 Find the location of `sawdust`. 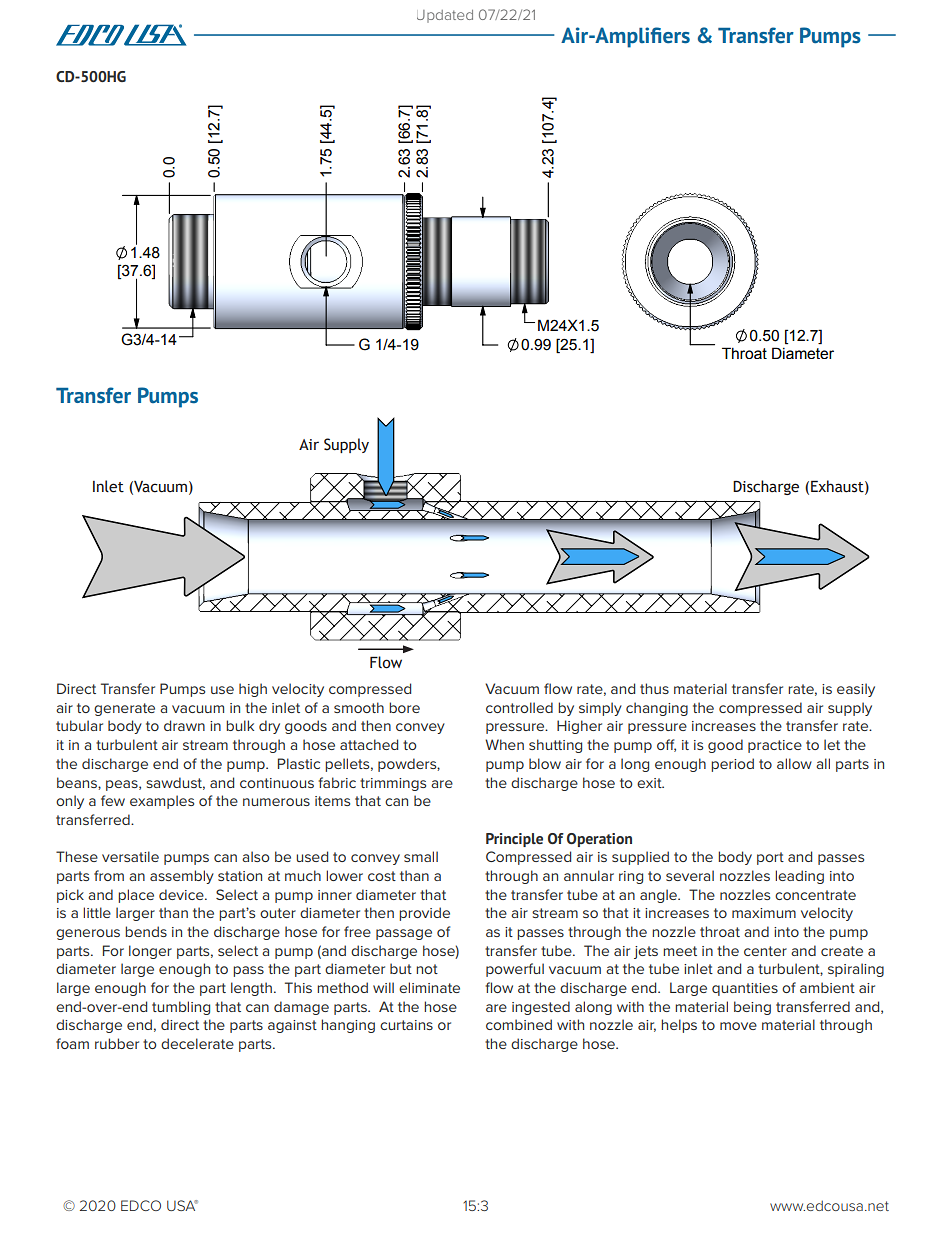

sawdust is located at coordinates (175, 783).
